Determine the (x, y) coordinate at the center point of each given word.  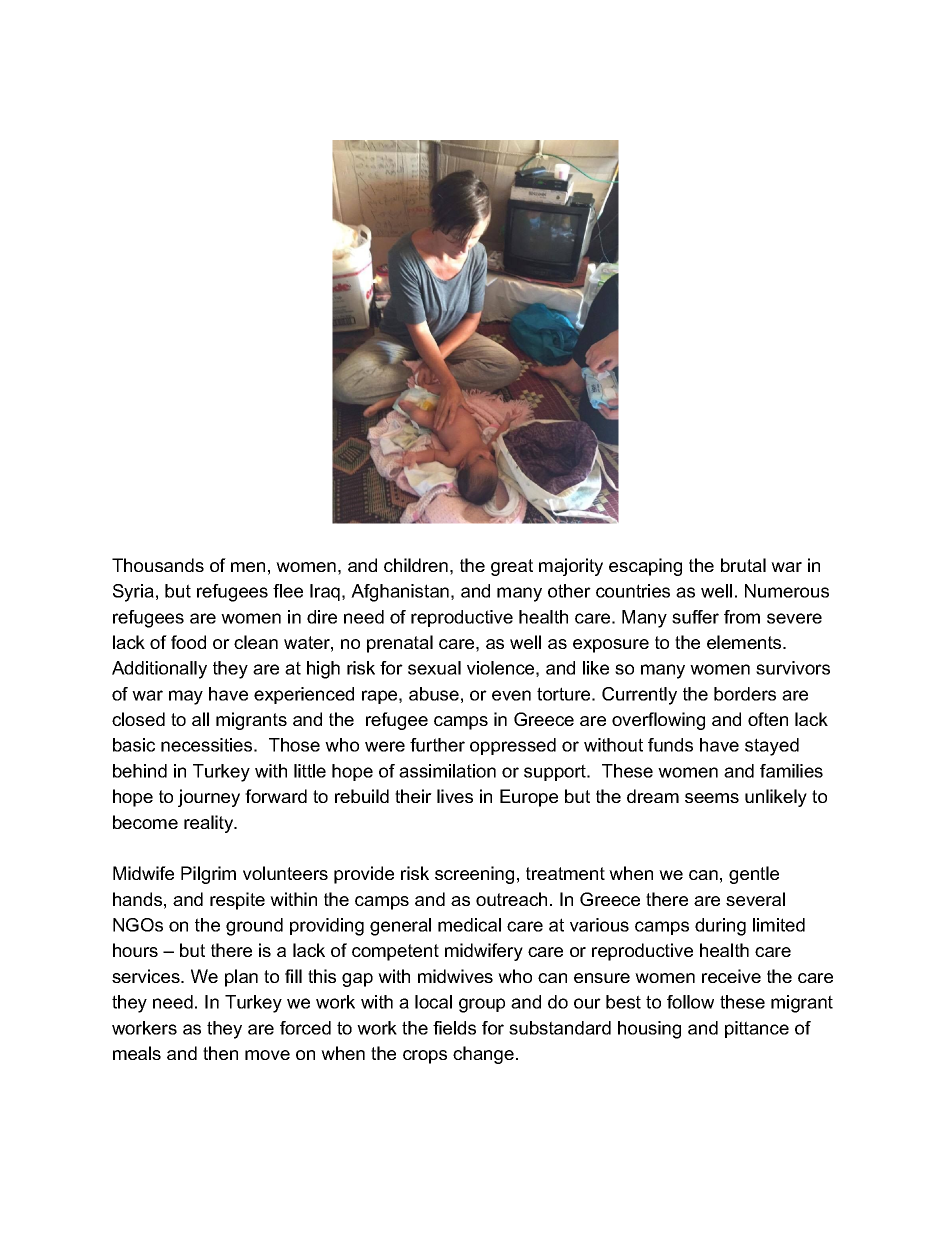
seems (712, 798)
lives (455, 796)
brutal (743, 565)
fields (454, 1028)
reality (210, 824)
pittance (757, 1029)
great (512, 567)
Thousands (158, 565)
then (220, 1053)
